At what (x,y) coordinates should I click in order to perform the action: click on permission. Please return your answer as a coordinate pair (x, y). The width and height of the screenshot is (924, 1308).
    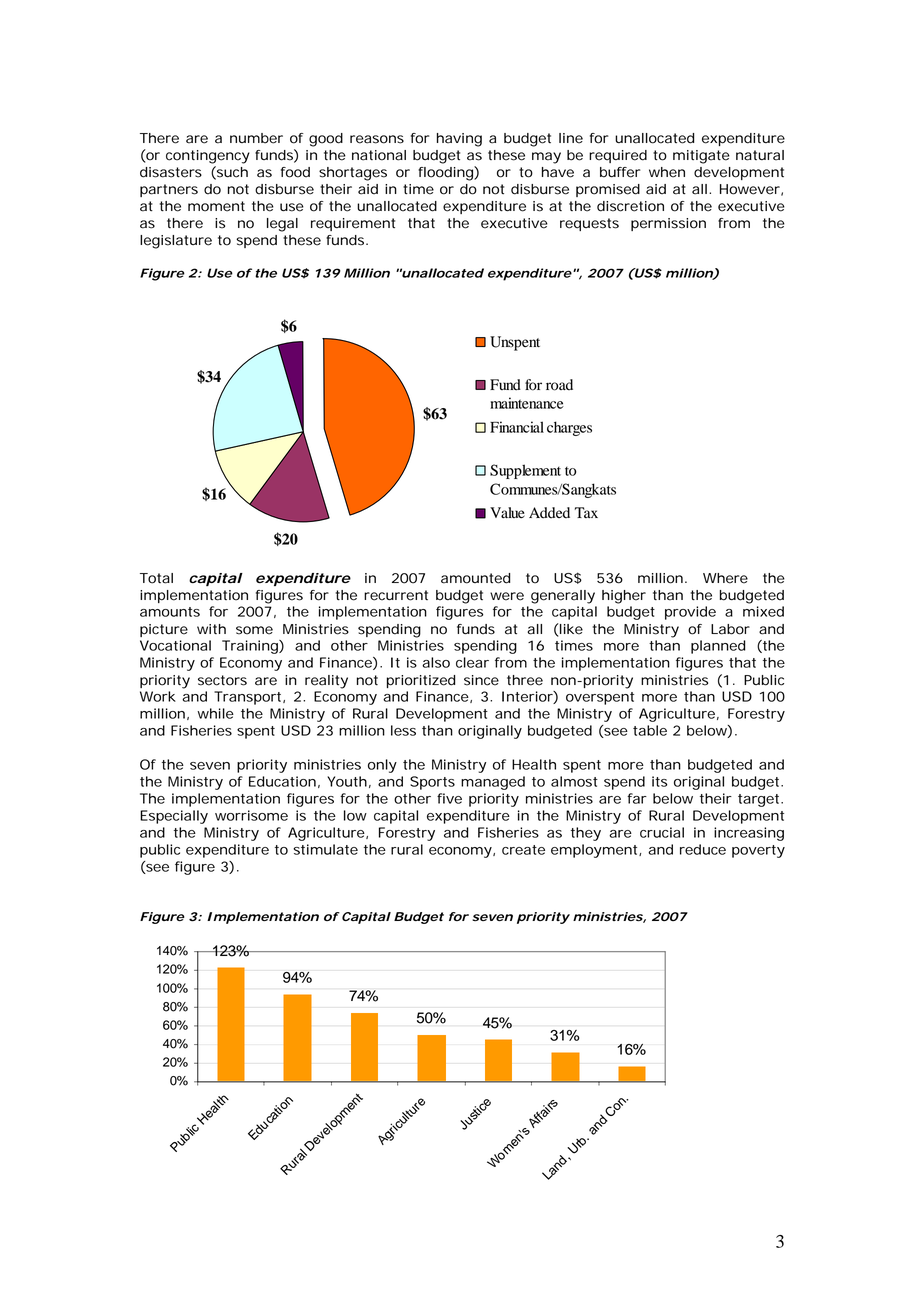
    Looking at the image, I should click on (668, 224).
